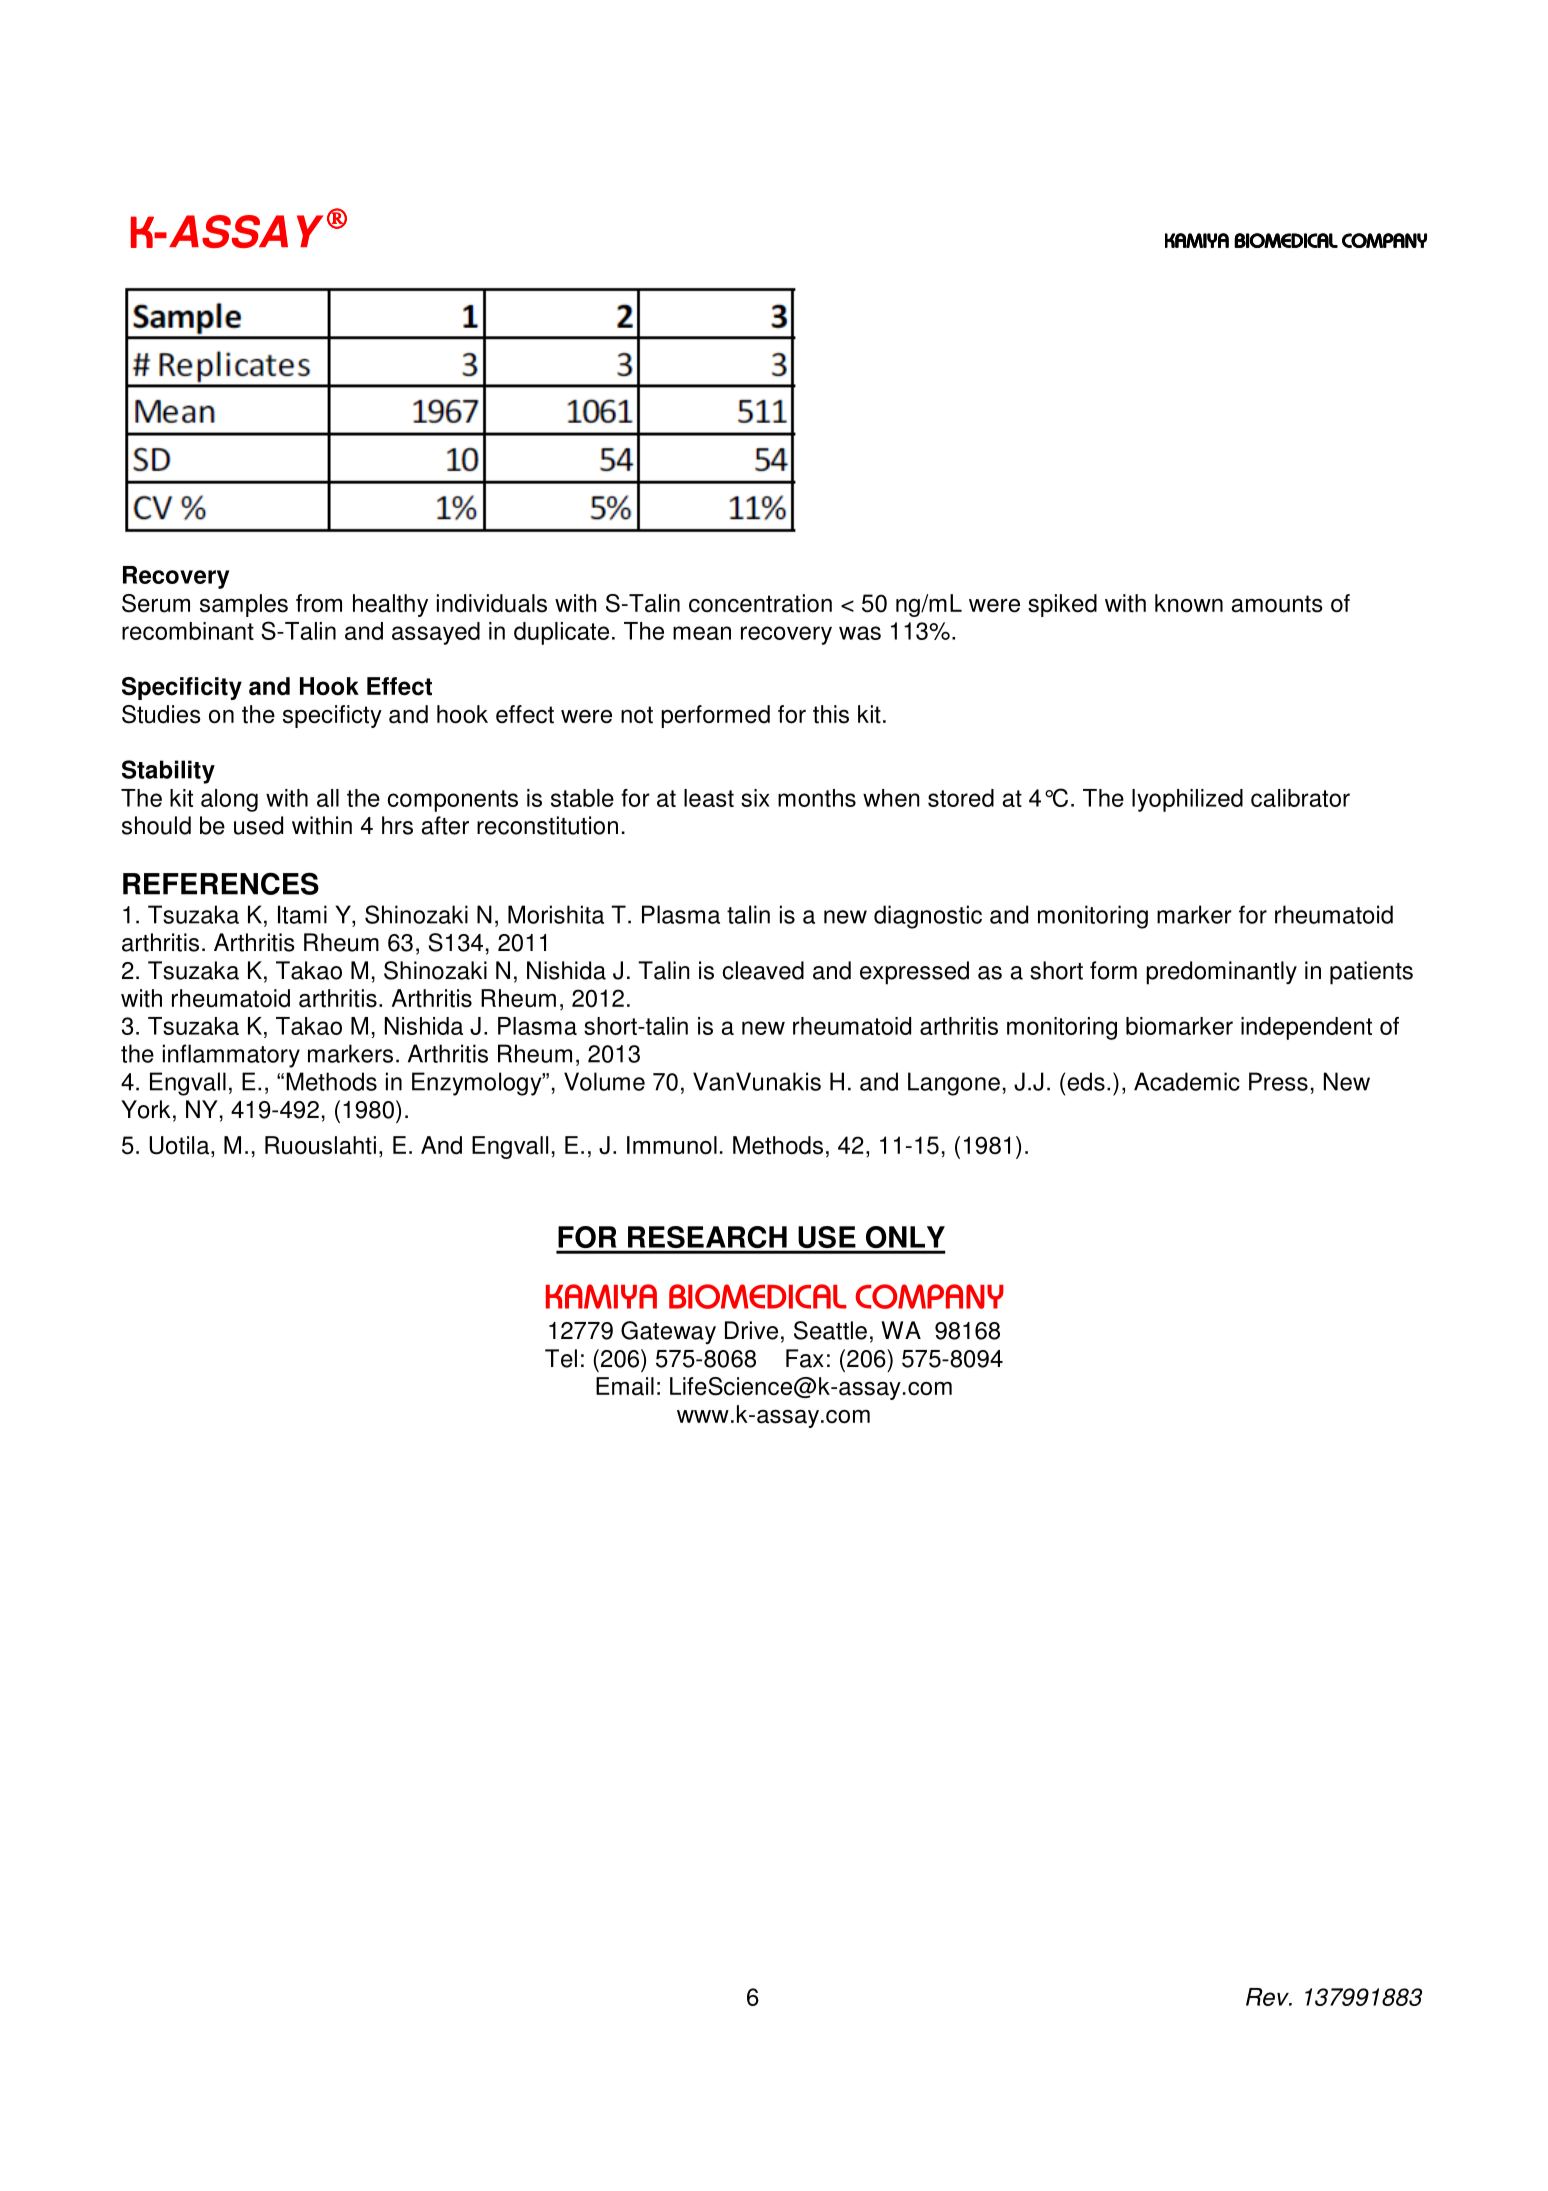 The image size is (1548, 2191). Describe the element at coordinates (763, 970) in the document. I see `cleaved` at that location.
